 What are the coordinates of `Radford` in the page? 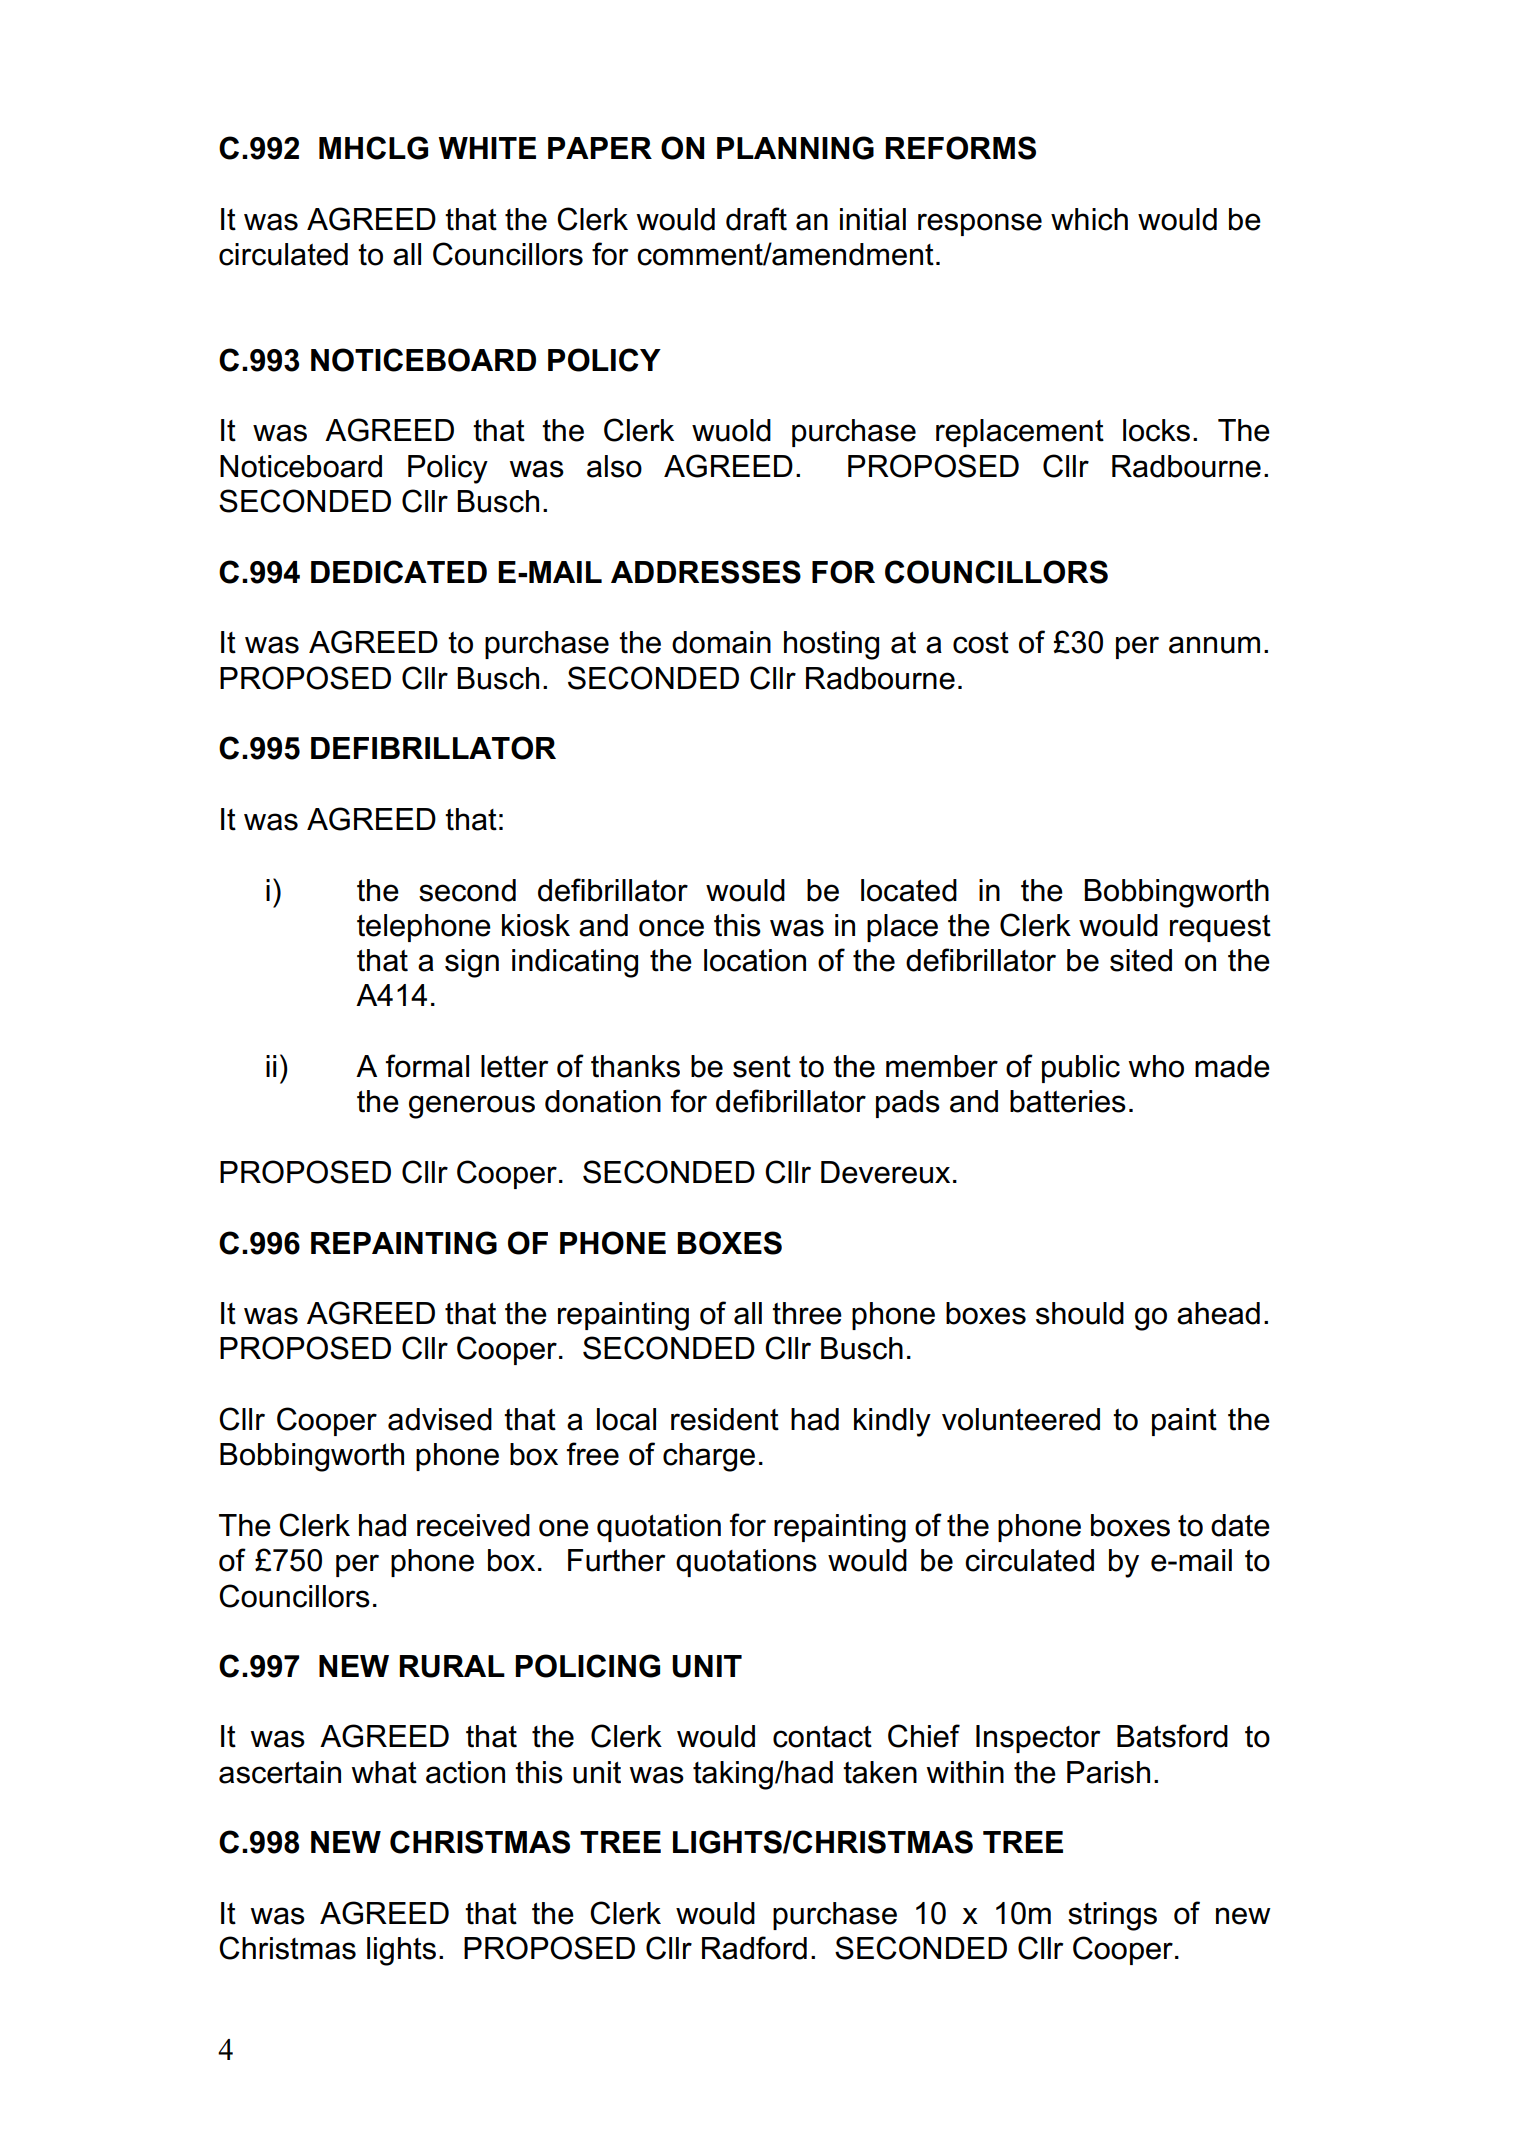 It's located at (754, 1948).
